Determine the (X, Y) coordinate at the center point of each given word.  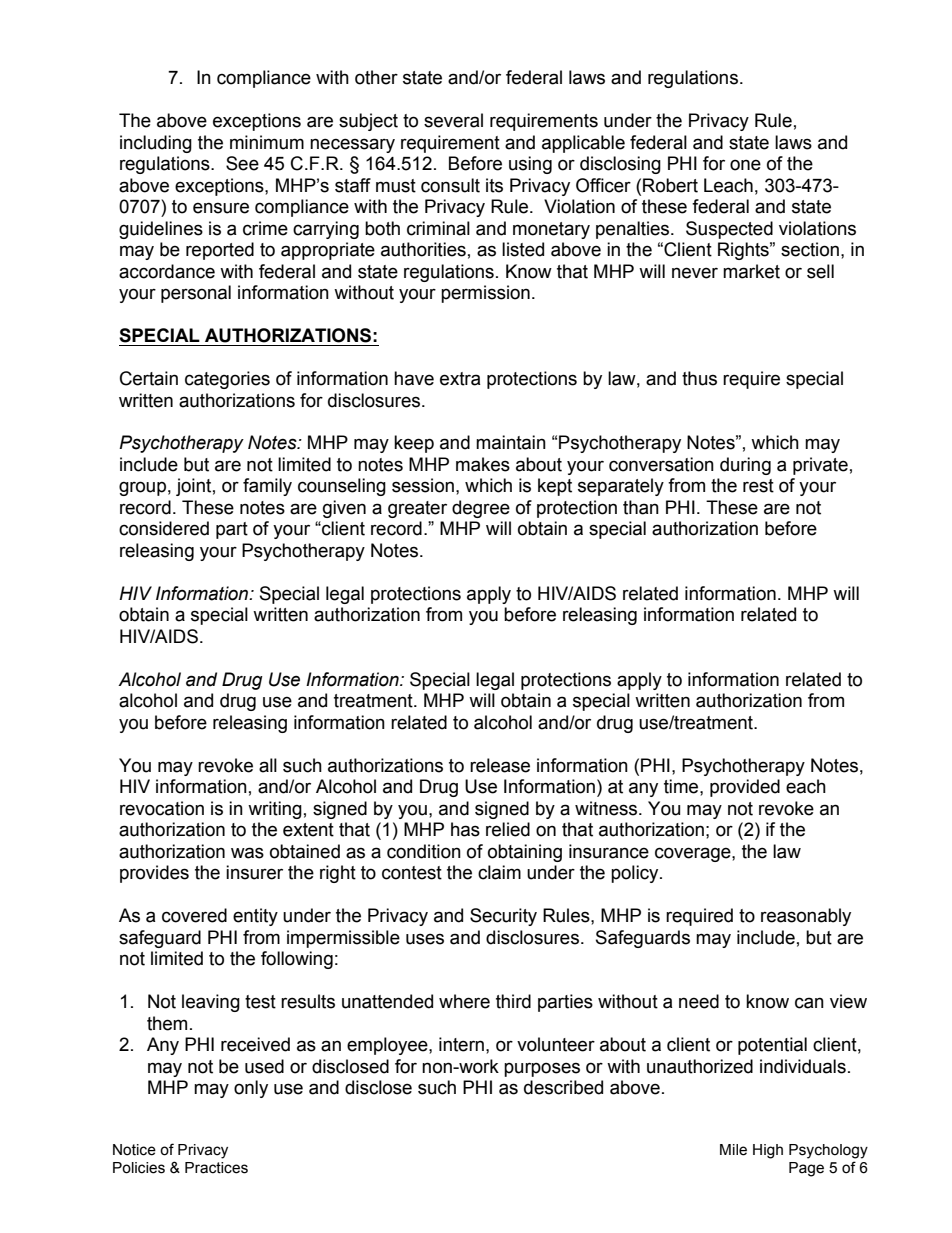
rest (758, 486)
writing (275, 810)
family (267, 487)
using (530, 165)
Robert (670, 185)
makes (483, 464)
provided (745, 788)
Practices (216, 1168)
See (242, 163)
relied (508, 829)
